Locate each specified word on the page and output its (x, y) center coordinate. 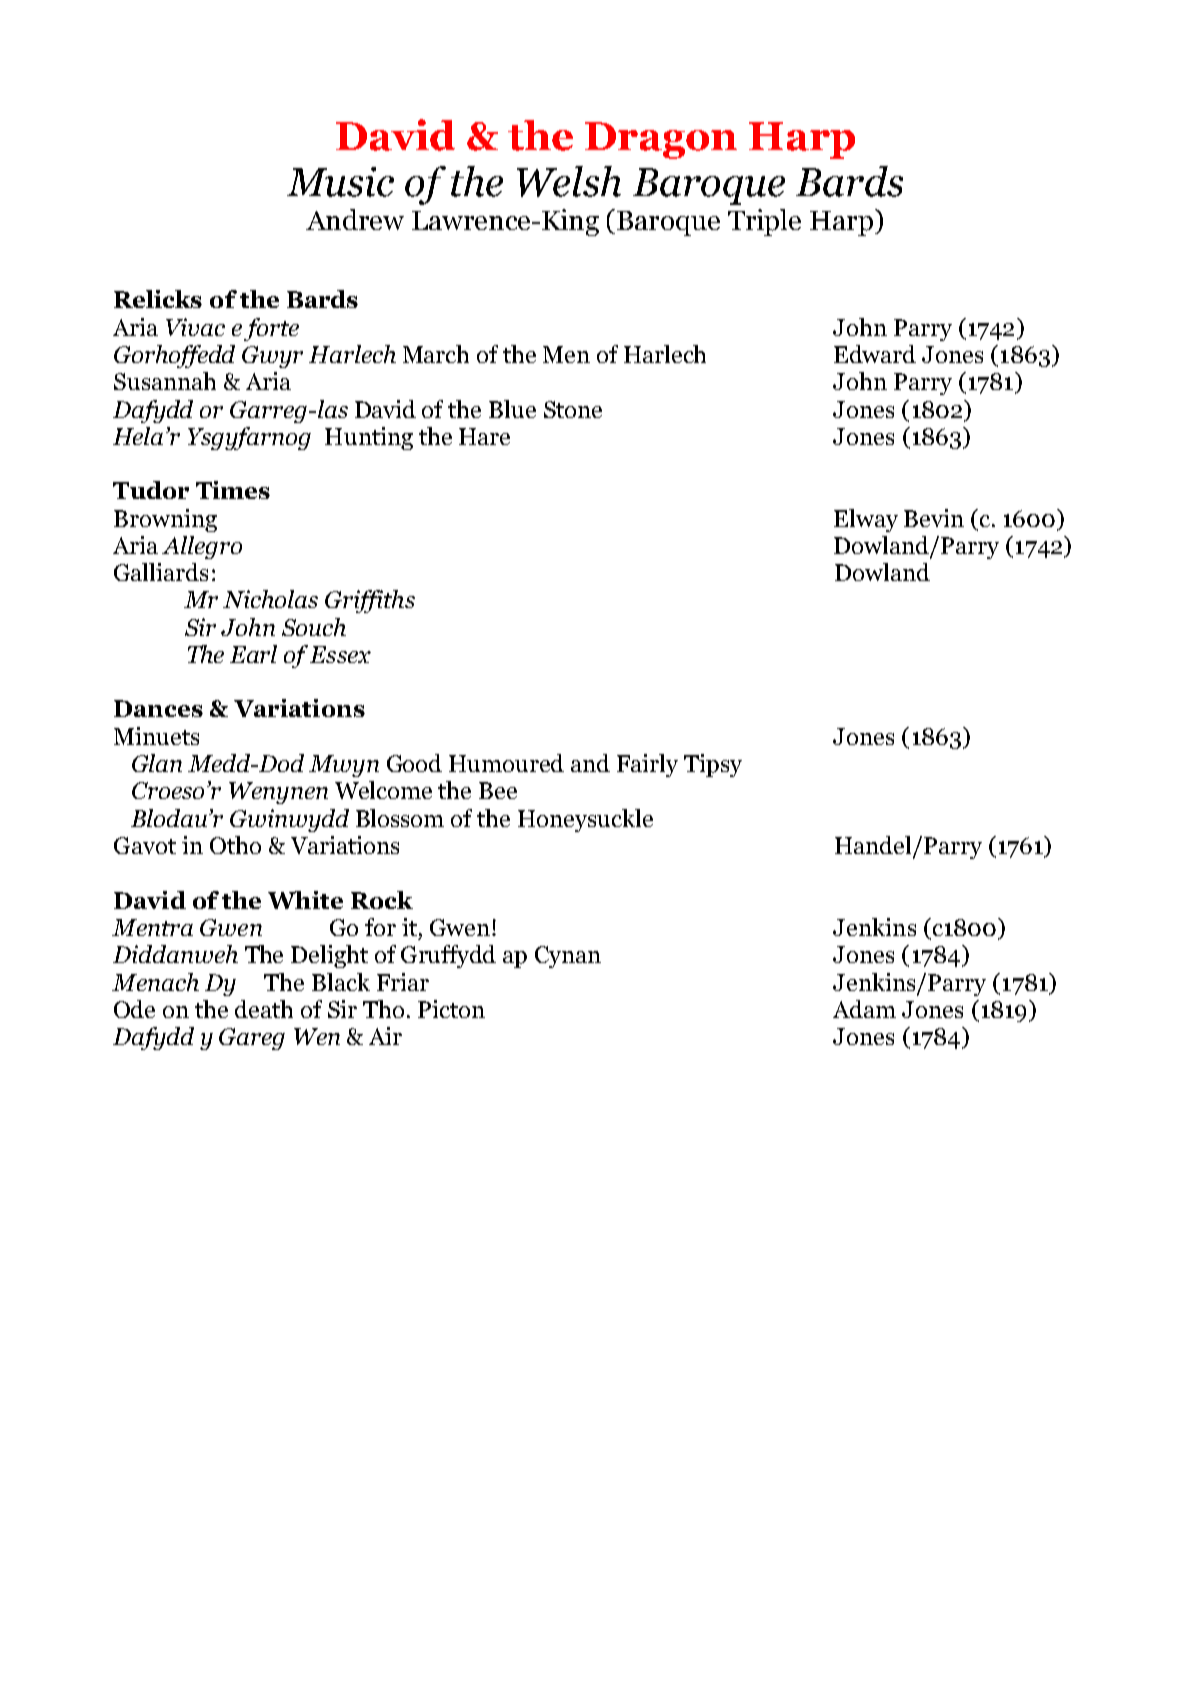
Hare (484, 436)
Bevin (934, 518)
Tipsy (713, 765)
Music (340, 182)
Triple (764, 222)
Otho (235, 845)
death (264, 1009)
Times (233, 490)
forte (271, 329)
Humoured (506, 763)
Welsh (569, 181)
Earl (253, 654)
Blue (512, 409)
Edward (875, 354)
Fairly (647, 765)
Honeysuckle (585, 820)
